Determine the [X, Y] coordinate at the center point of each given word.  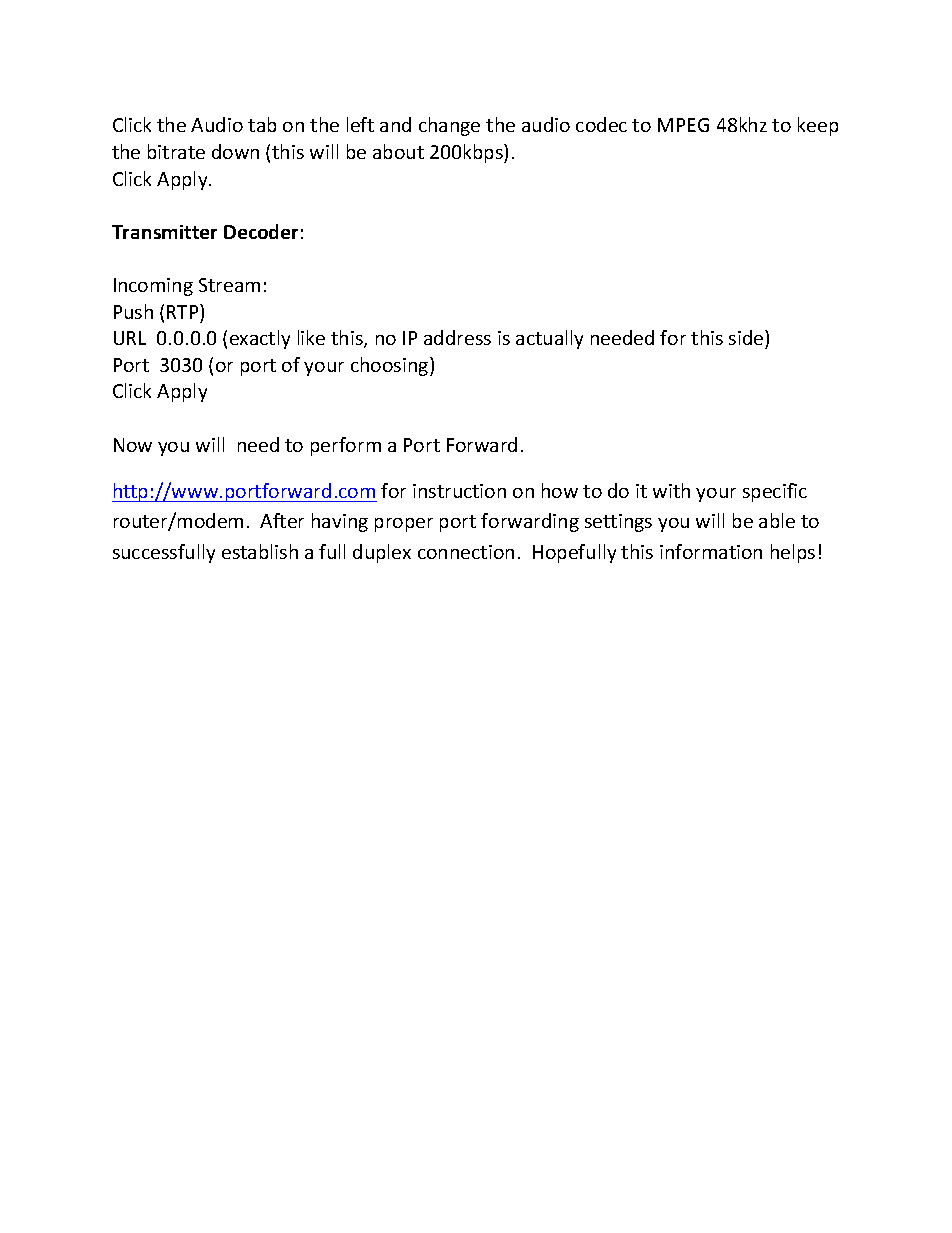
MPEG [683, 125]
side [747, 337]
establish [260, 551]
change [449, 126]
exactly [260, 339]
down [235, 151]
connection [466, 552]
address [457, 337]
